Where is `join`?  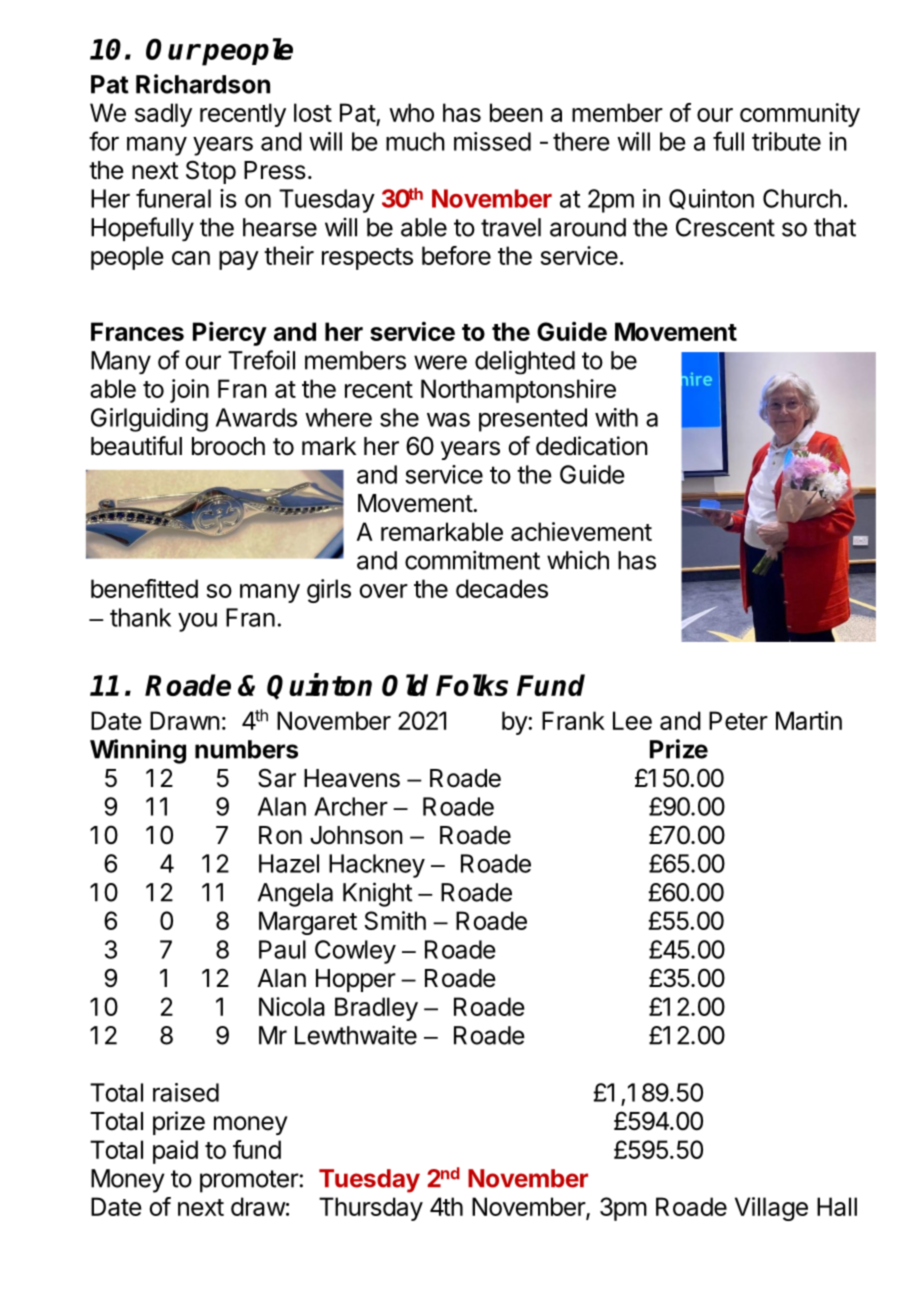 join is located at coordinates (189, 391).
